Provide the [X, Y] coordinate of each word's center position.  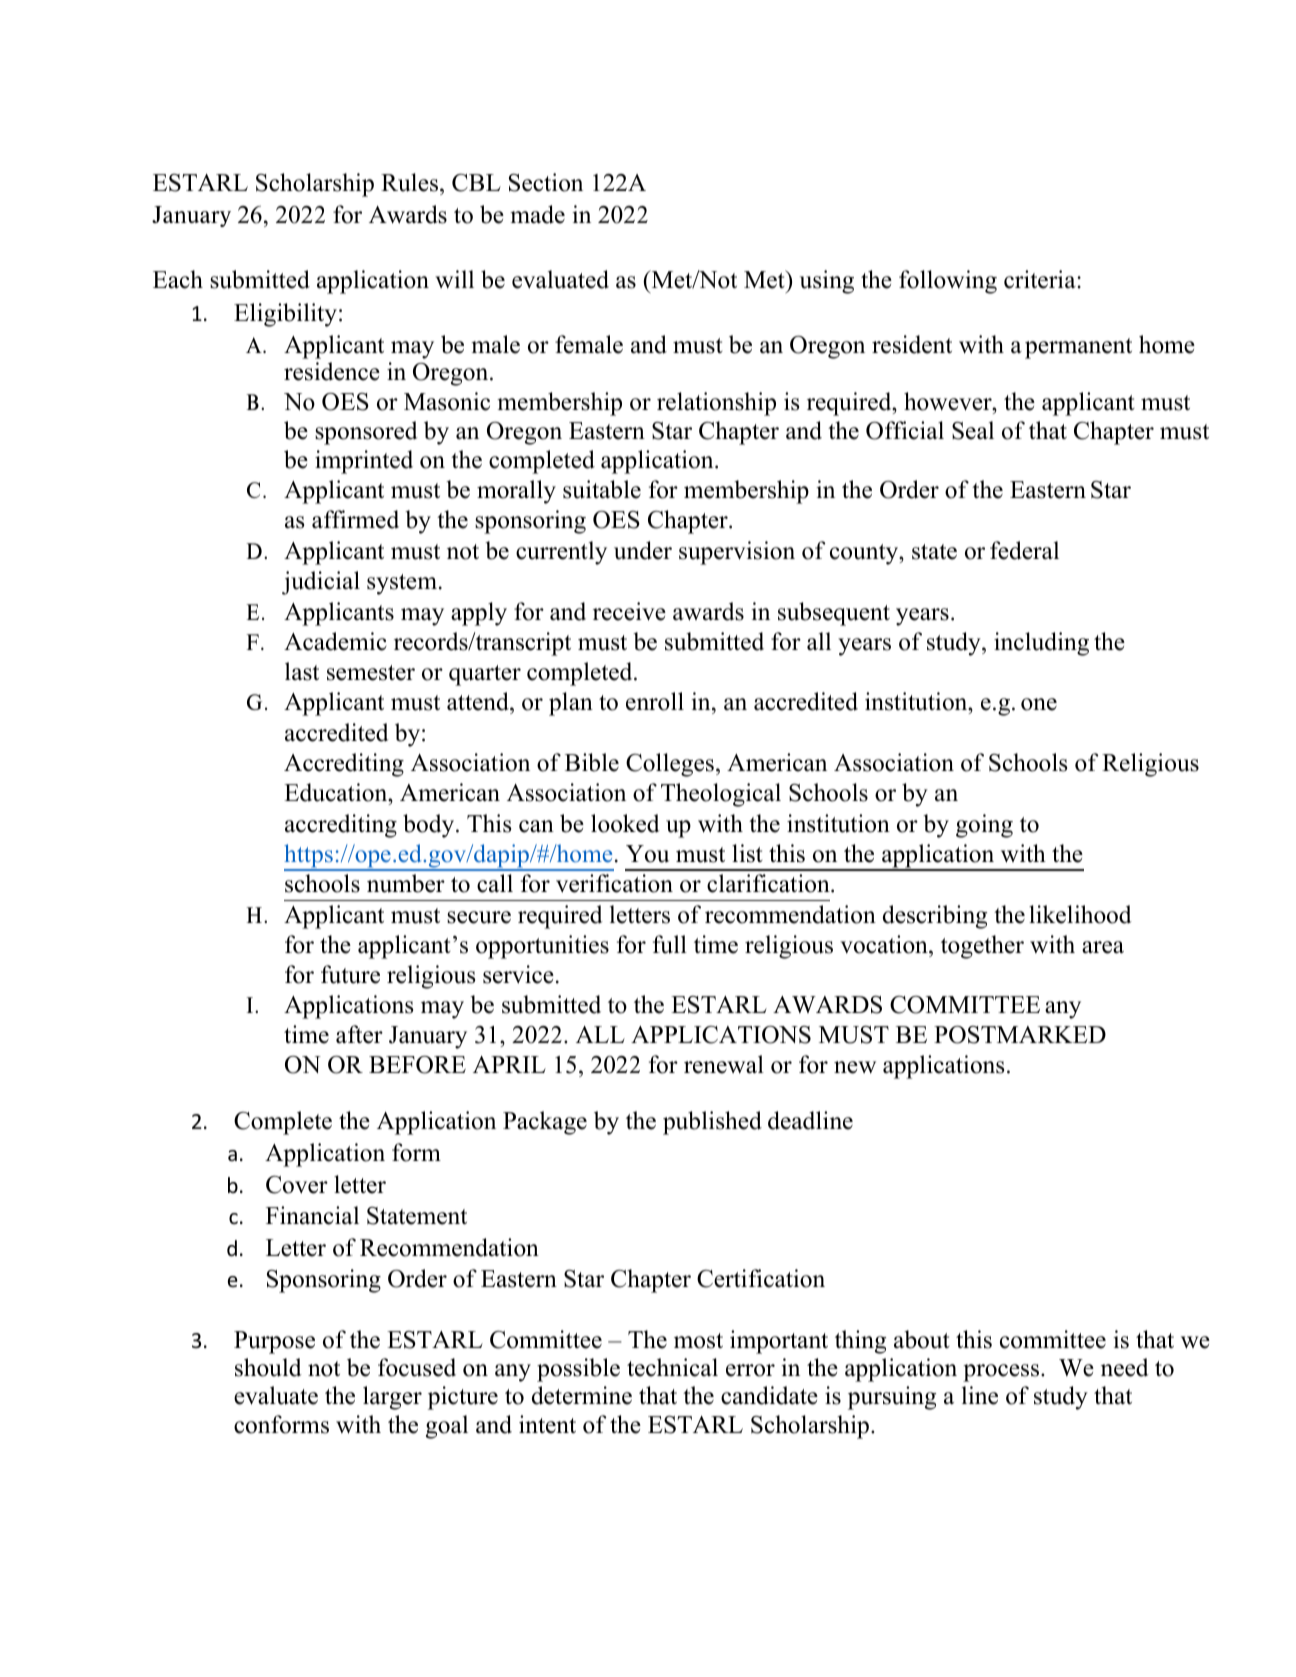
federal [1024, 550]
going [984, 826]
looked [625, 823]
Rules [411, 182]
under [643, 550]
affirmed [355, 519]
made [537, 214]
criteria [1041, 279]
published [712, 1123]
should [268, 1367]
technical [672, 1367]
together [982, 947]
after [359, 1034]
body [430, 826]
